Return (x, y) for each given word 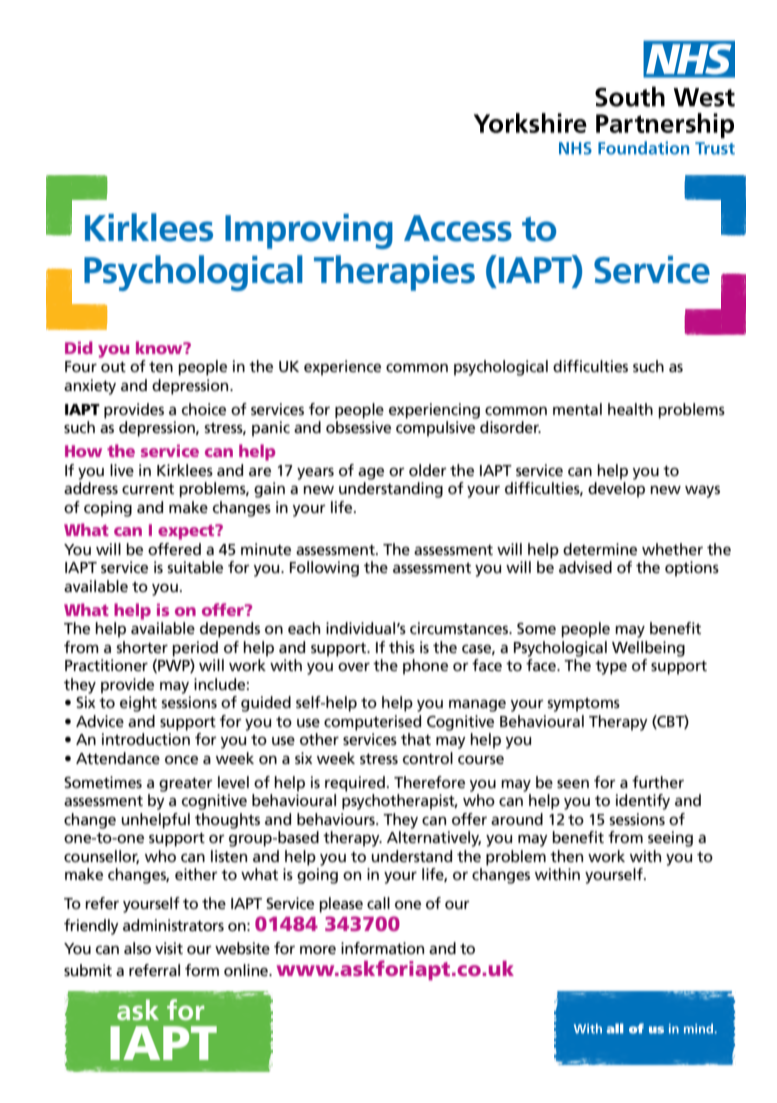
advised (585, 567)
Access (458, 228)
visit (169, 948)
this (402, 647)
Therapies (394, 273)
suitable (195, 567)
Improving (309, 231)
